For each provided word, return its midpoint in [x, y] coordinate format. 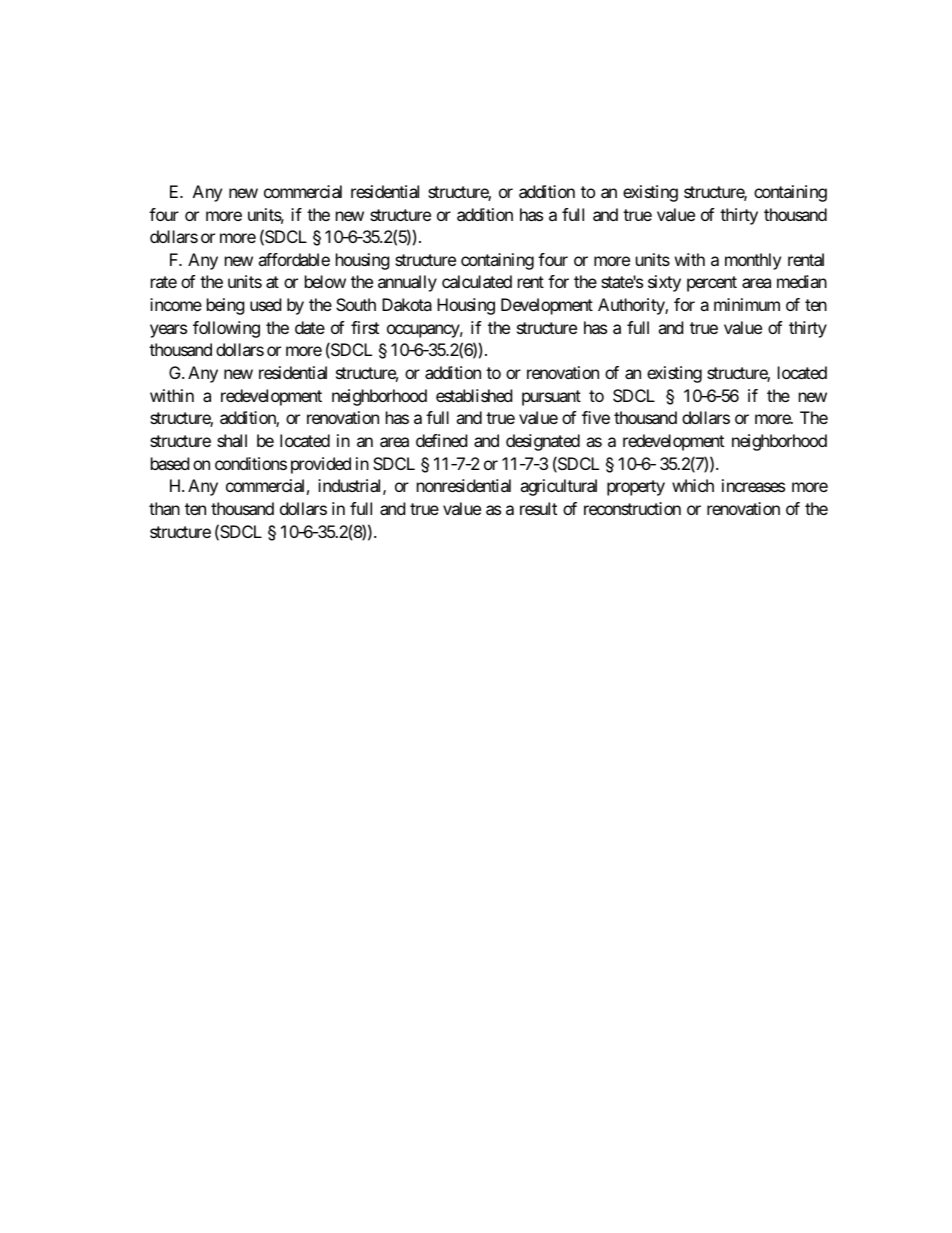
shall [232, 440]
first [365, 327]
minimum [747, 304]
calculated [477, 281]
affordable [294, 259]
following [226, 329]
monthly [753, 261]
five [596, 417]
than [164, 508]
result [538, 508]
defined [441, 440]
